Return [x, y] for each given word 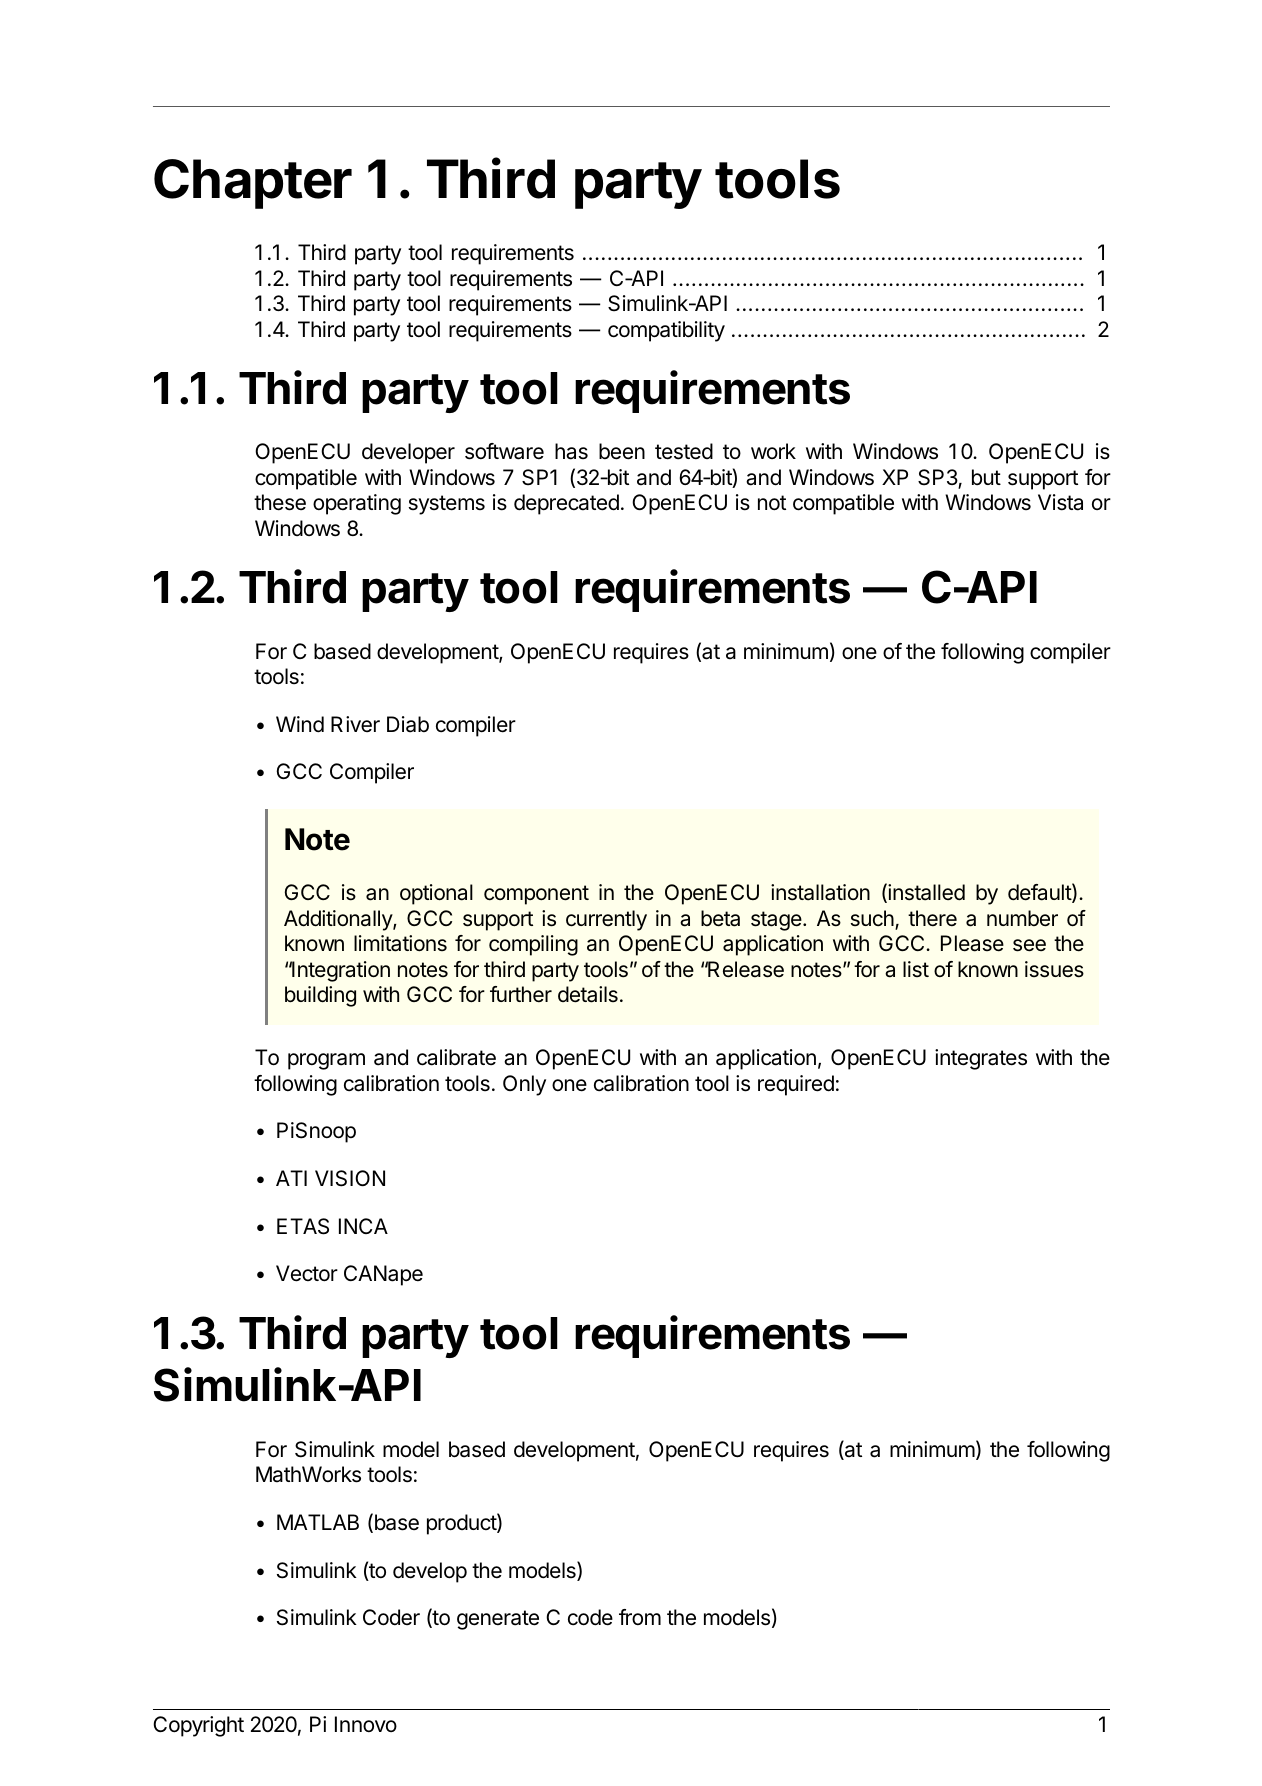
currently [606, 920]
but [986, 477]
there [932, 918]
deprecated [566, 504]
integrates [981, 1059]
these [280, 502]
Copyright [198, 1726]
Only [524, 1085]
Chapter [253, 184]
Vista [1060, 502]
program [326, 1061]
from [640, 1617]
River [355, 724]
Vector [307, 1273]
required [796, 1085]
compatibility [666, 331]
